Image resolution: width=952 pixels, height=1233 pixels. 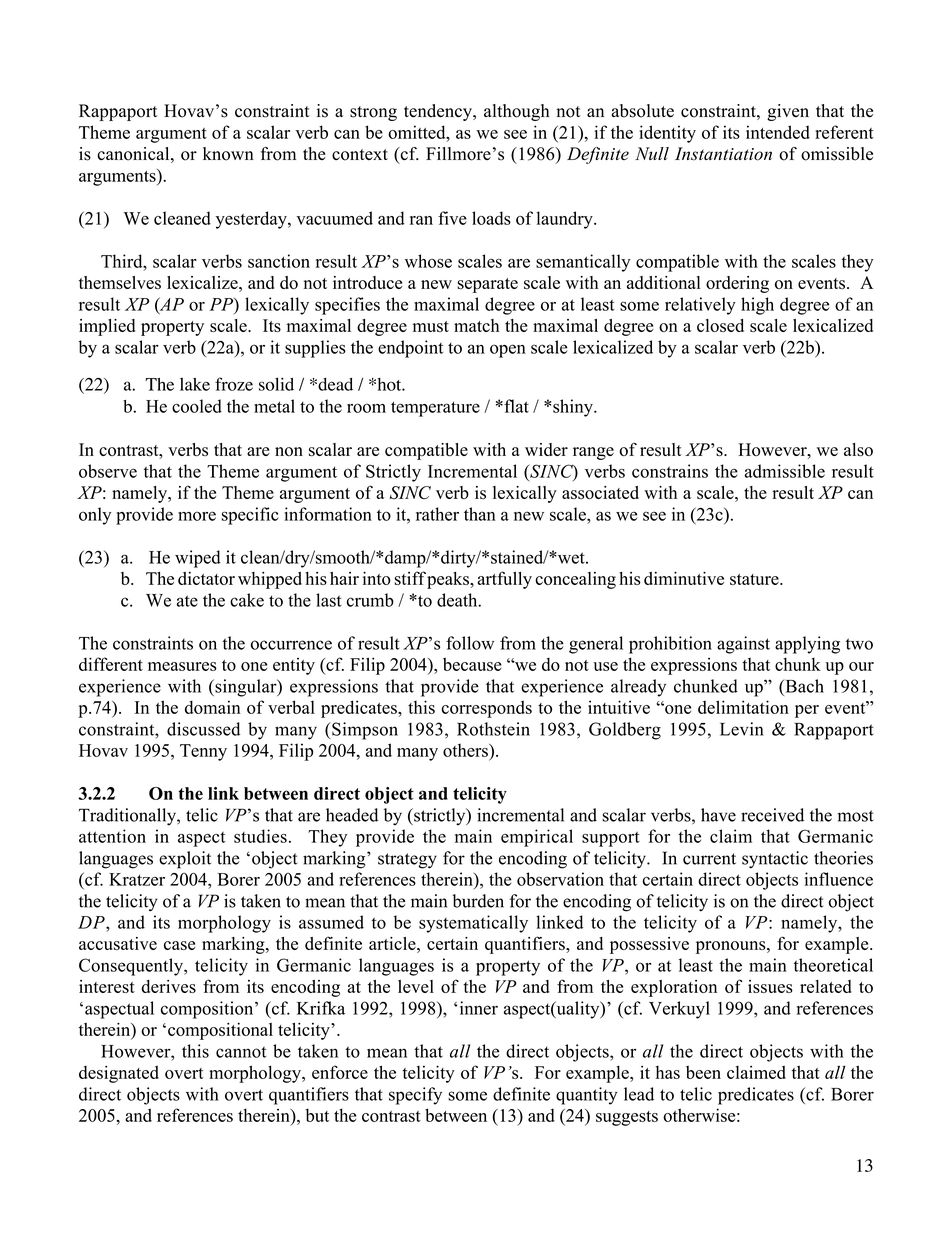 What do you see at coordinates (785, 471) in the document?
I see `admissible` at bounding box center [785, 471].
